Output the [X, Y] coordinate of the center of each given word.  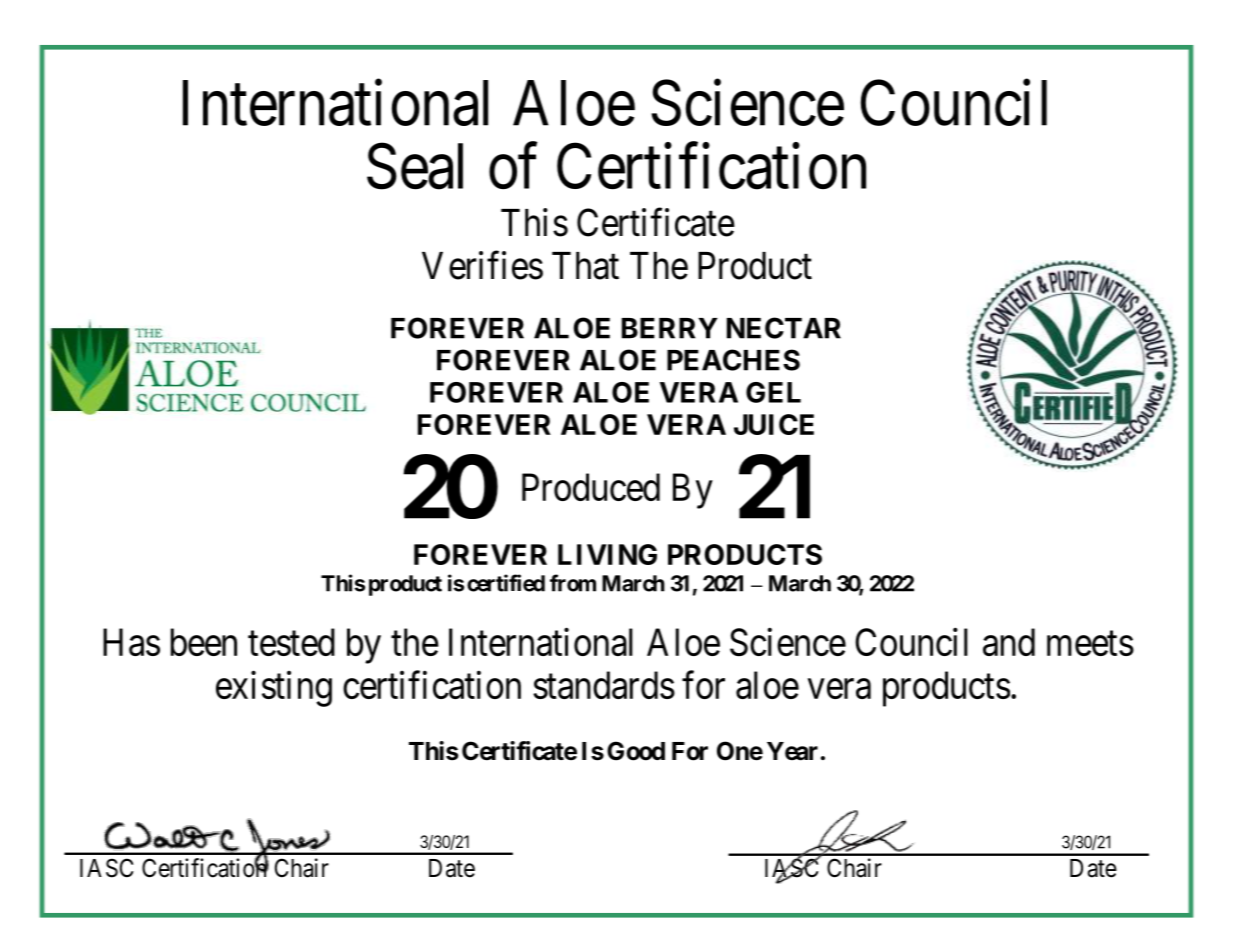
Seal [415, 167]
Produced [591, 487]
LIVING [607, 554]
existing [274, 689]
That [585, 266]
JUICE [774, 424]
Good [636, 751]
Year [792, 751]
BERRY [670, 328]
